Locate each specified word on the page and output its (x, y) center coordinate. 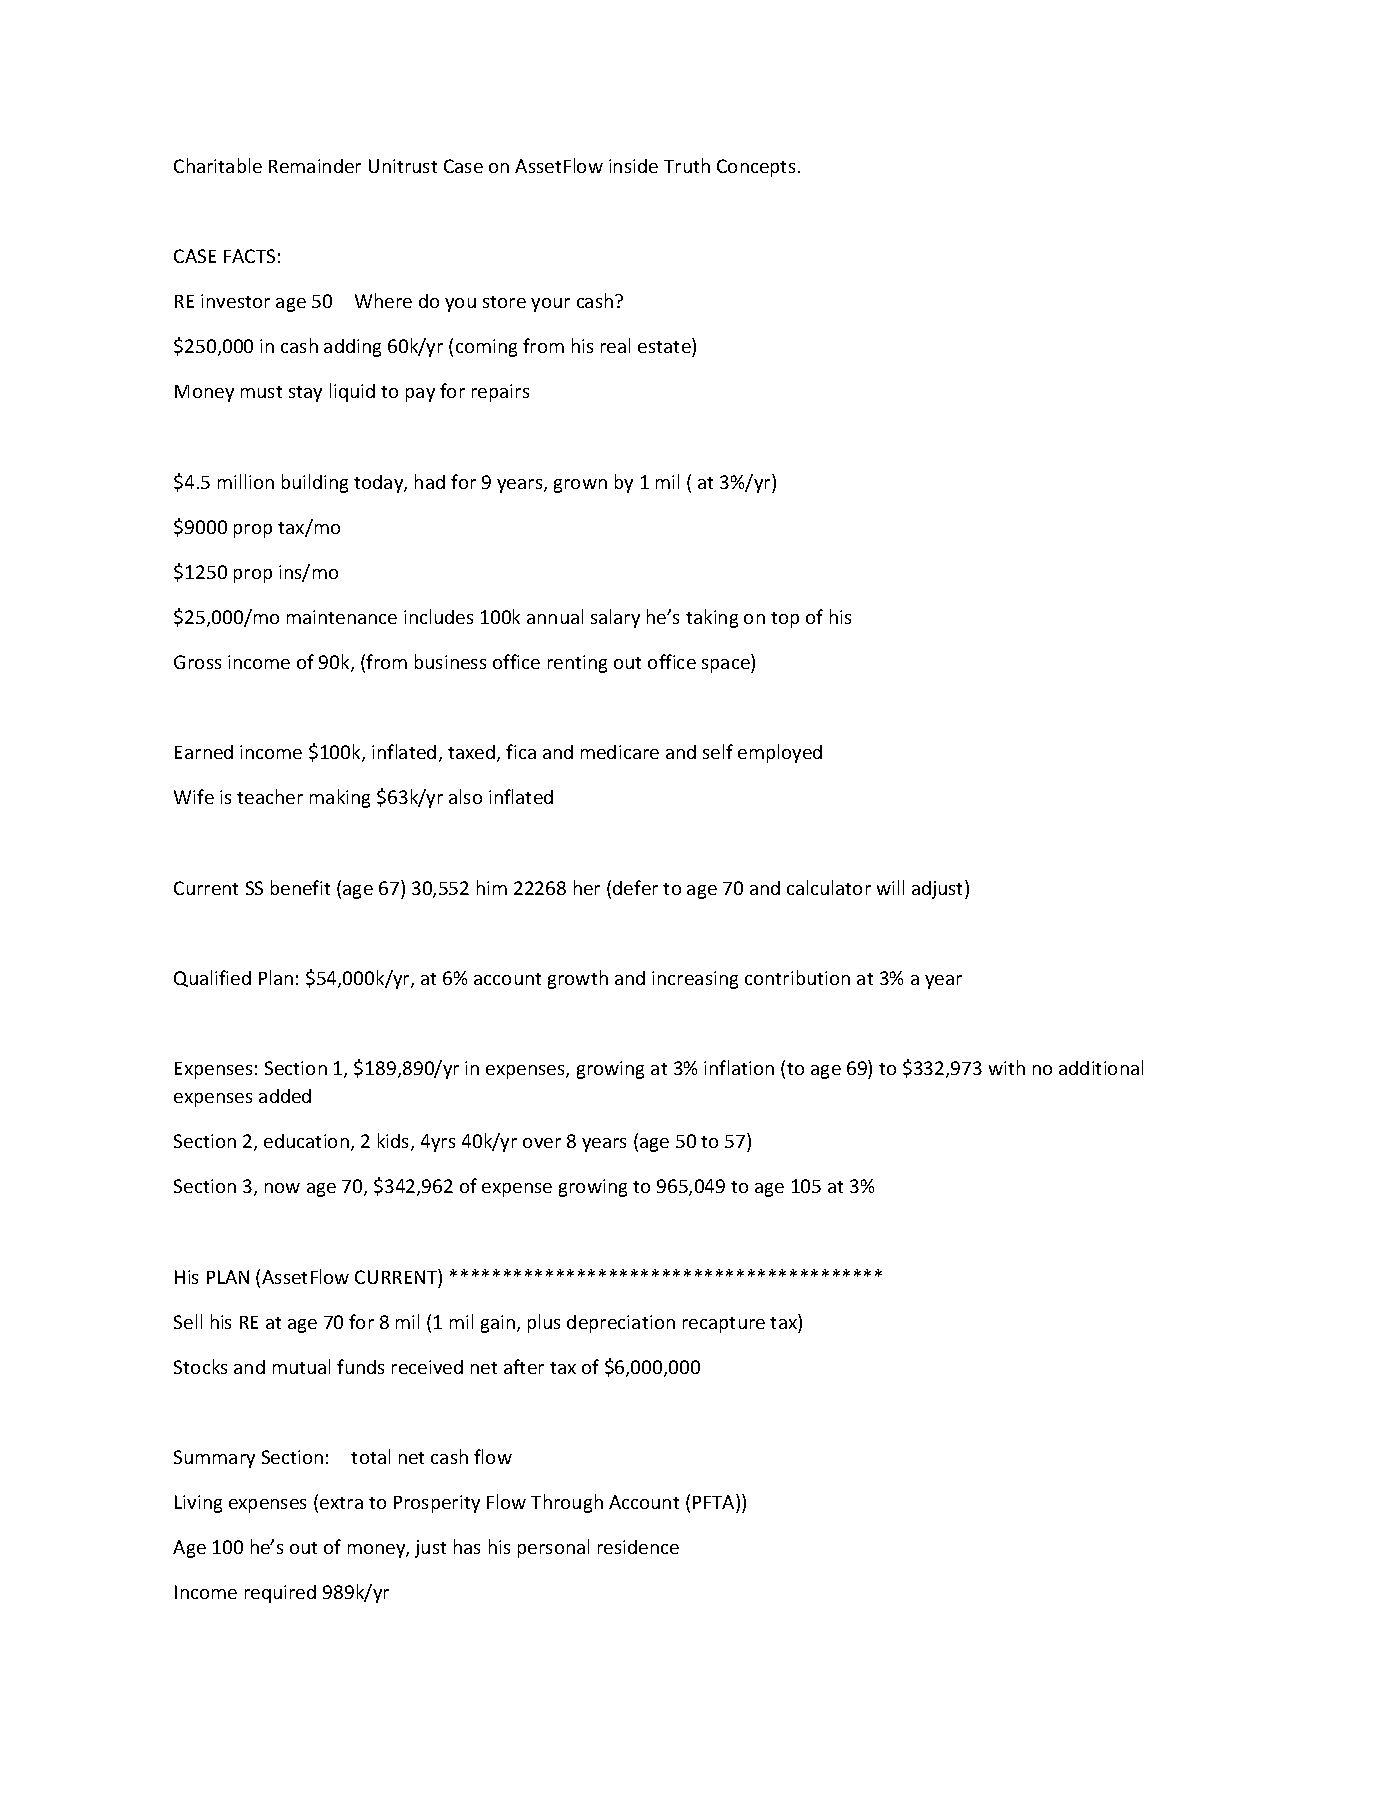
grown (580, 486)
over (542, 1143)
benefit (300, 887)
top (785, 620)
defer (635, 887)
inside (633, 166)
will (890, 887)
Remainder (315, 166)
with (1007, 1067)
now (282, 1188)
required (280, 1594)
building (315, 483)
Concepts (756, 168)
